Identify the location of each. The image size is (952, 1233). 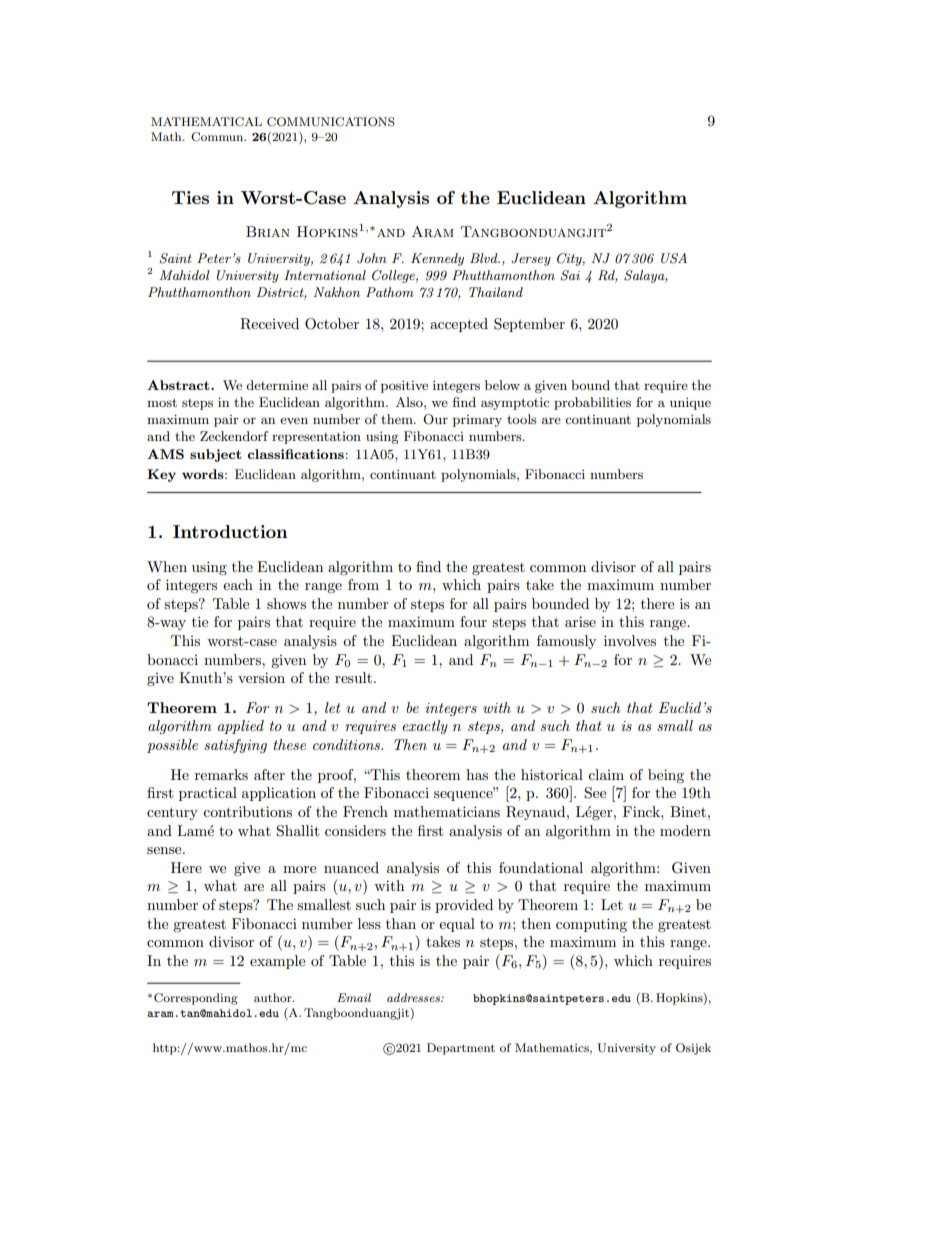
(238, 584).
